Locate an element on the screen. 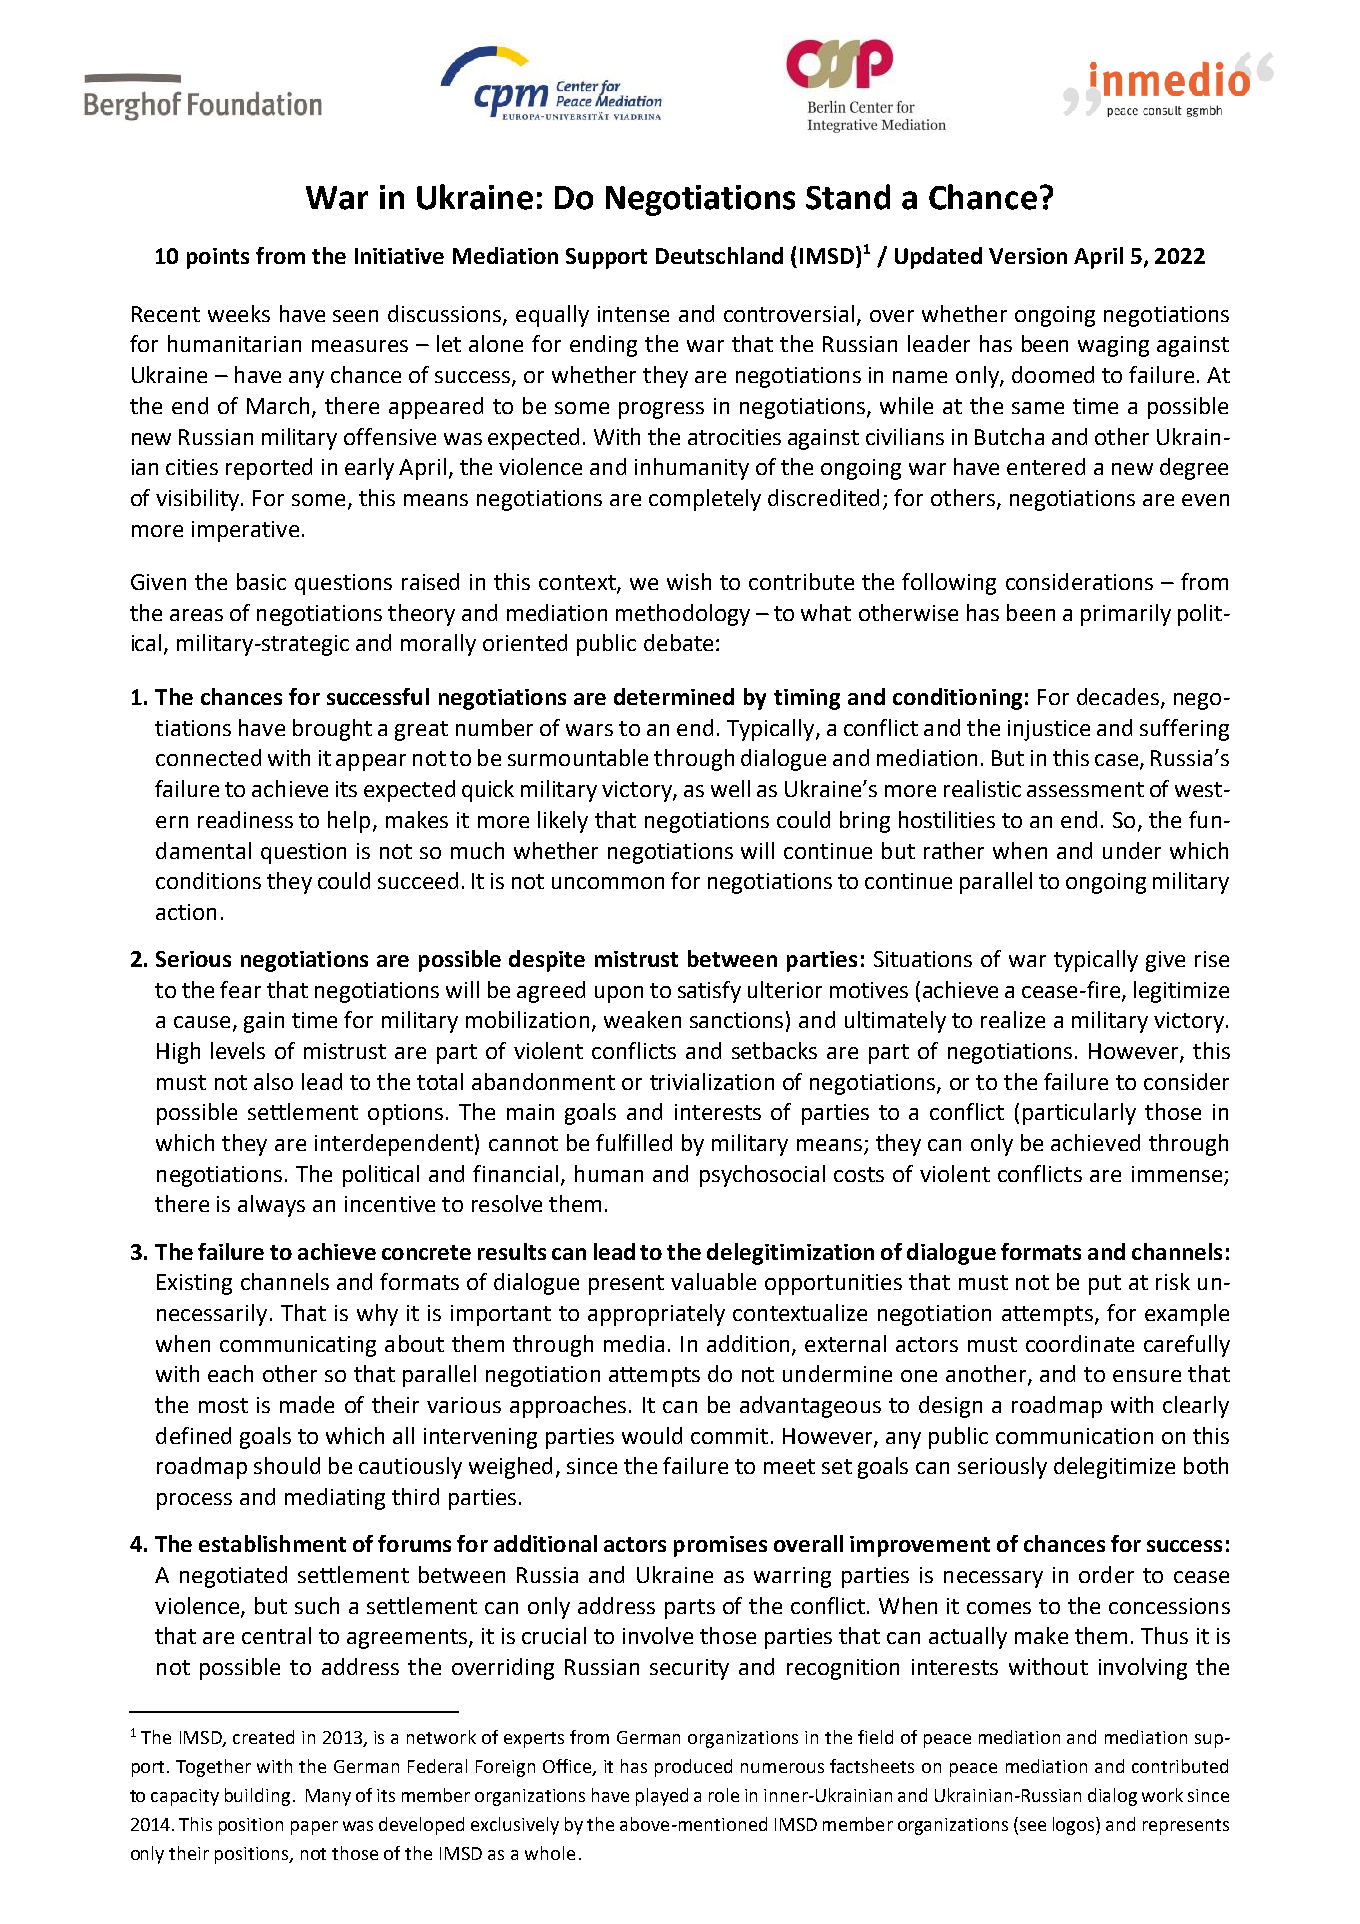 The width and height of the screenshot is (1360, 1924). building is located at coordinates (257, 1797).
